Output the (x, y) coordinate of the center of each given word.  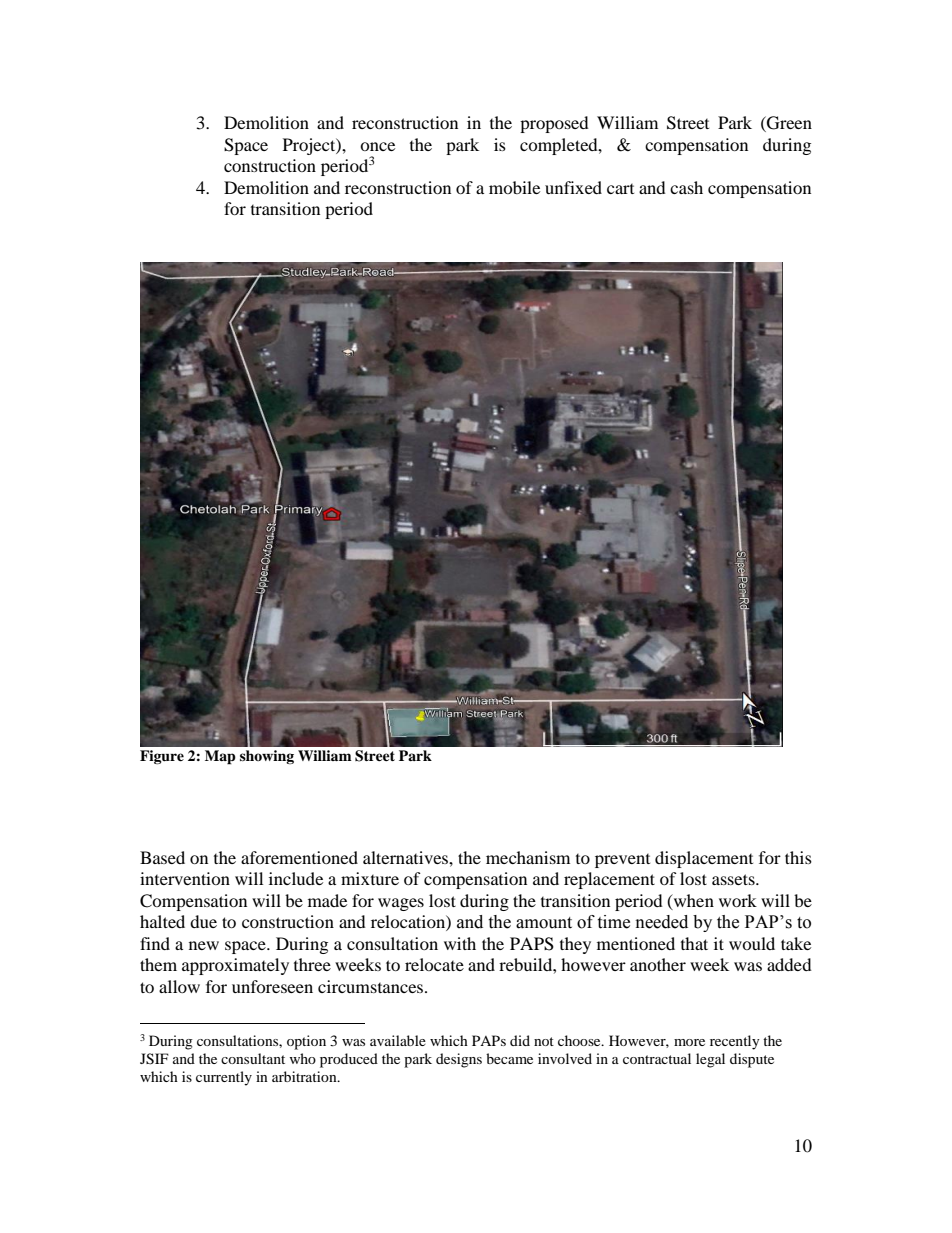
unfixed (573, 187)
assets (734, 879)
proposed (554, 124)
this (798, 857)
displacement (704, 859)
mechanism (528, 857)
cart (620, 189)
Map (220, 757)
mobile (514, 187)
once (377, 146)
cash (686, 187)
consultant (253, 1058)
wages (401, 904)
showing (267, 757)
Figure (162, 757)
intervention (185, 878)
